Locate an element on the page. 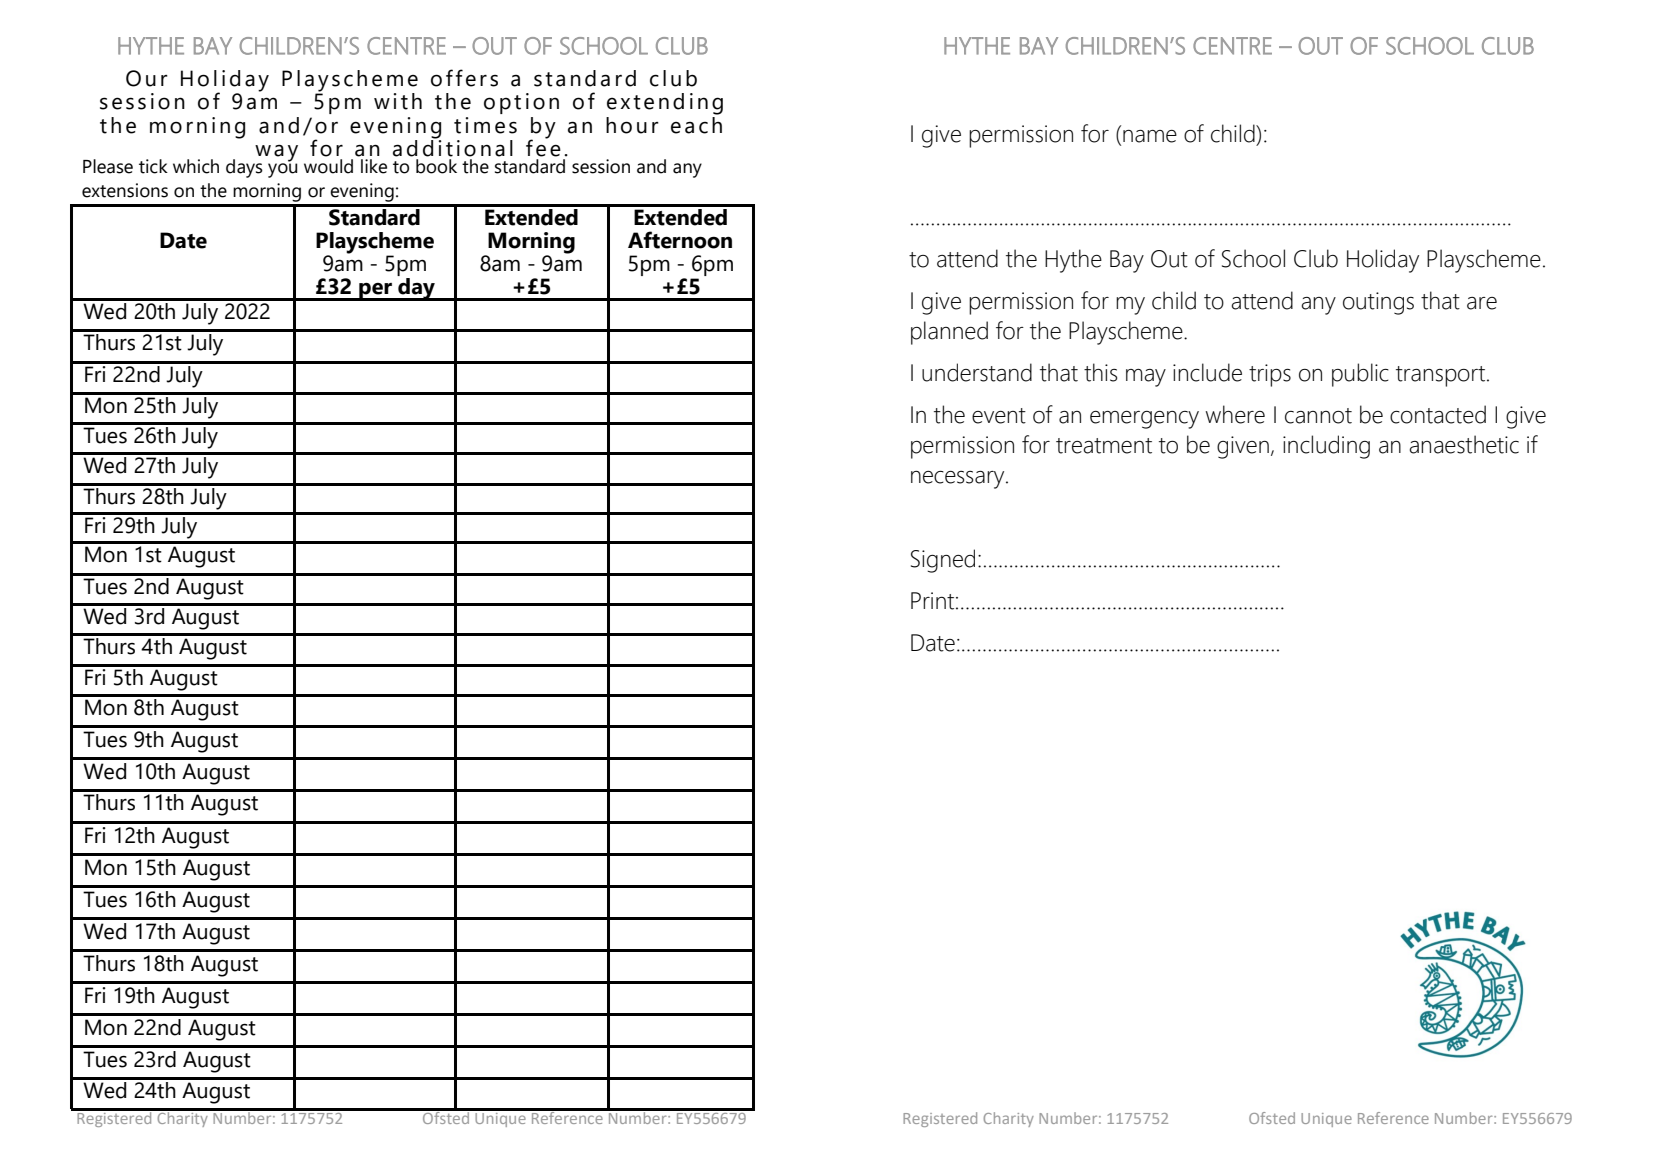 Image resolution: width=1657 pixels, height=1172 pixels. event is located at coordinates (999, 416).
